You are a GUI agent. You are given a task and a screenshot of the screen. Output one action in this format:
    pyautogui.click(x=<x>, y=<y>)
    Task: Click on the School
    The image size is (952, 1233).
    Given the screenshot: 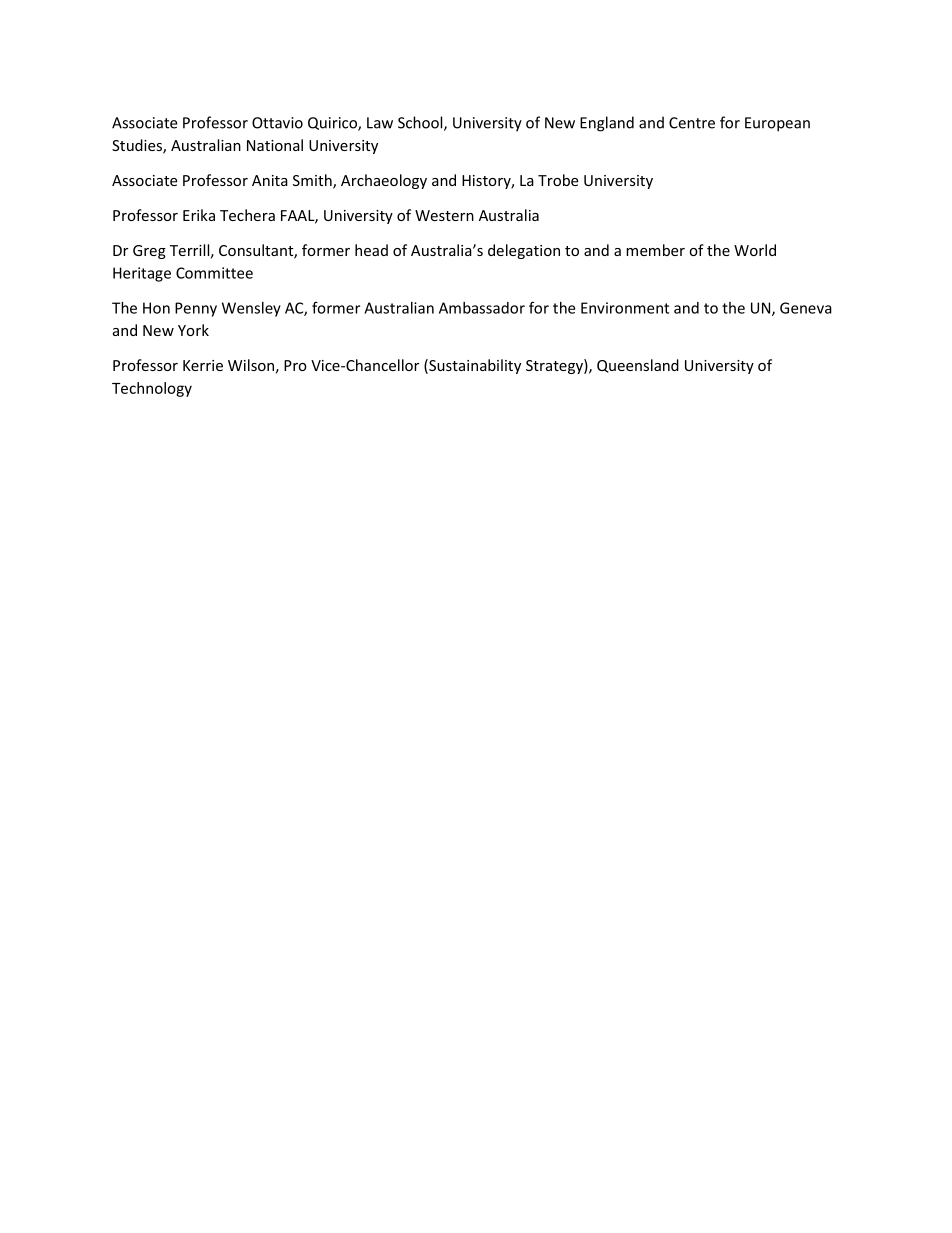 What is the action you would take?
    pyautogui.click(x=421, y=123)
